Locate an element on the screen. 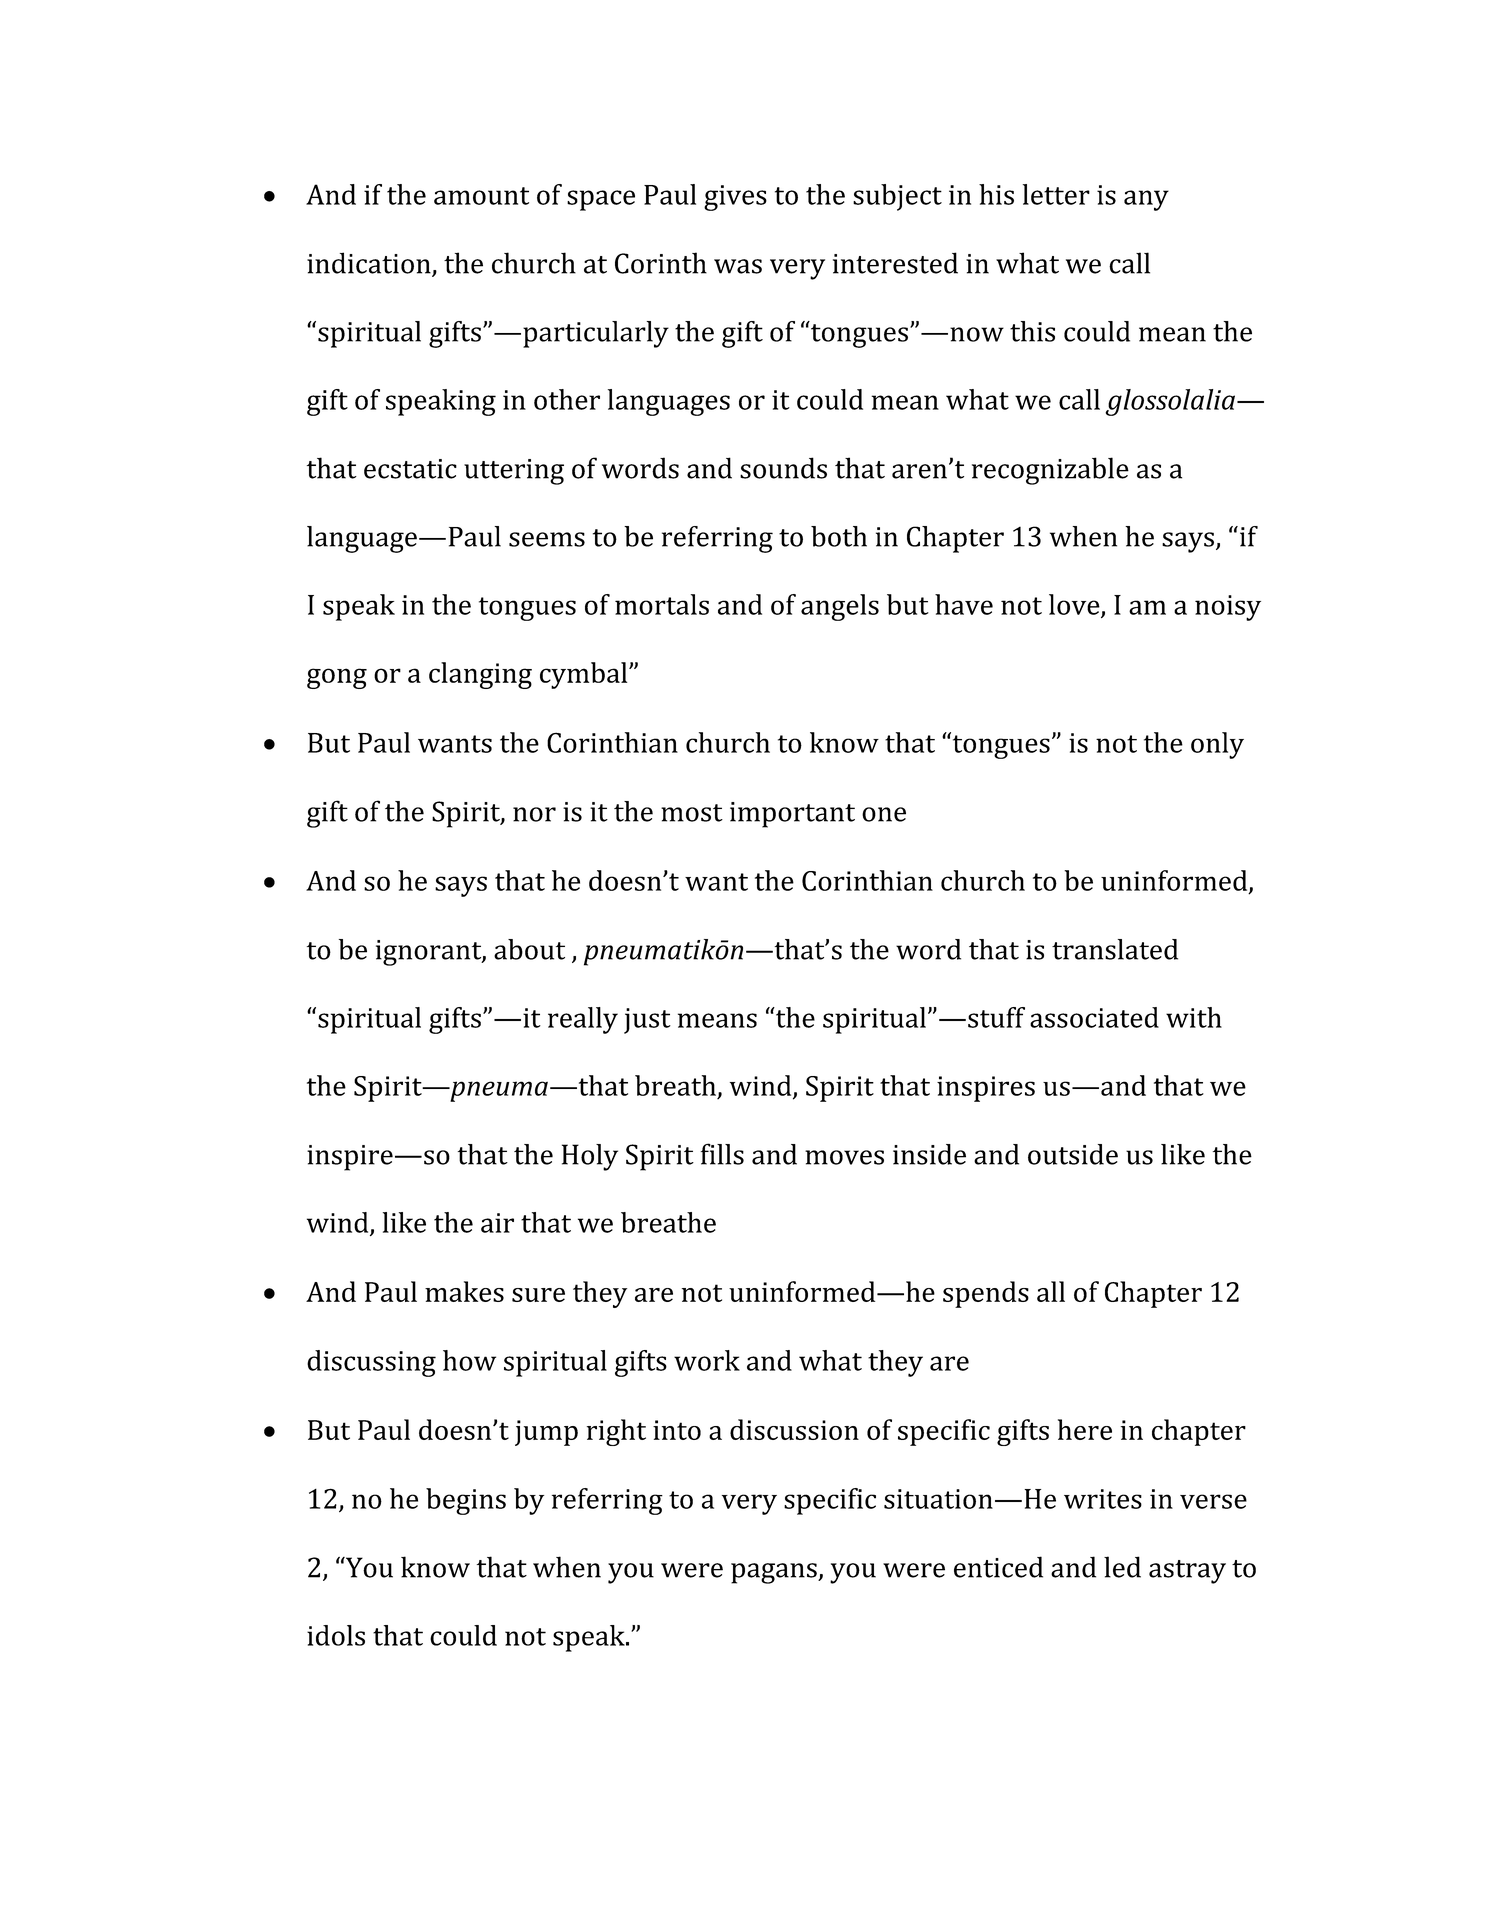  recognizable is located at coordinates (1050, 471).
